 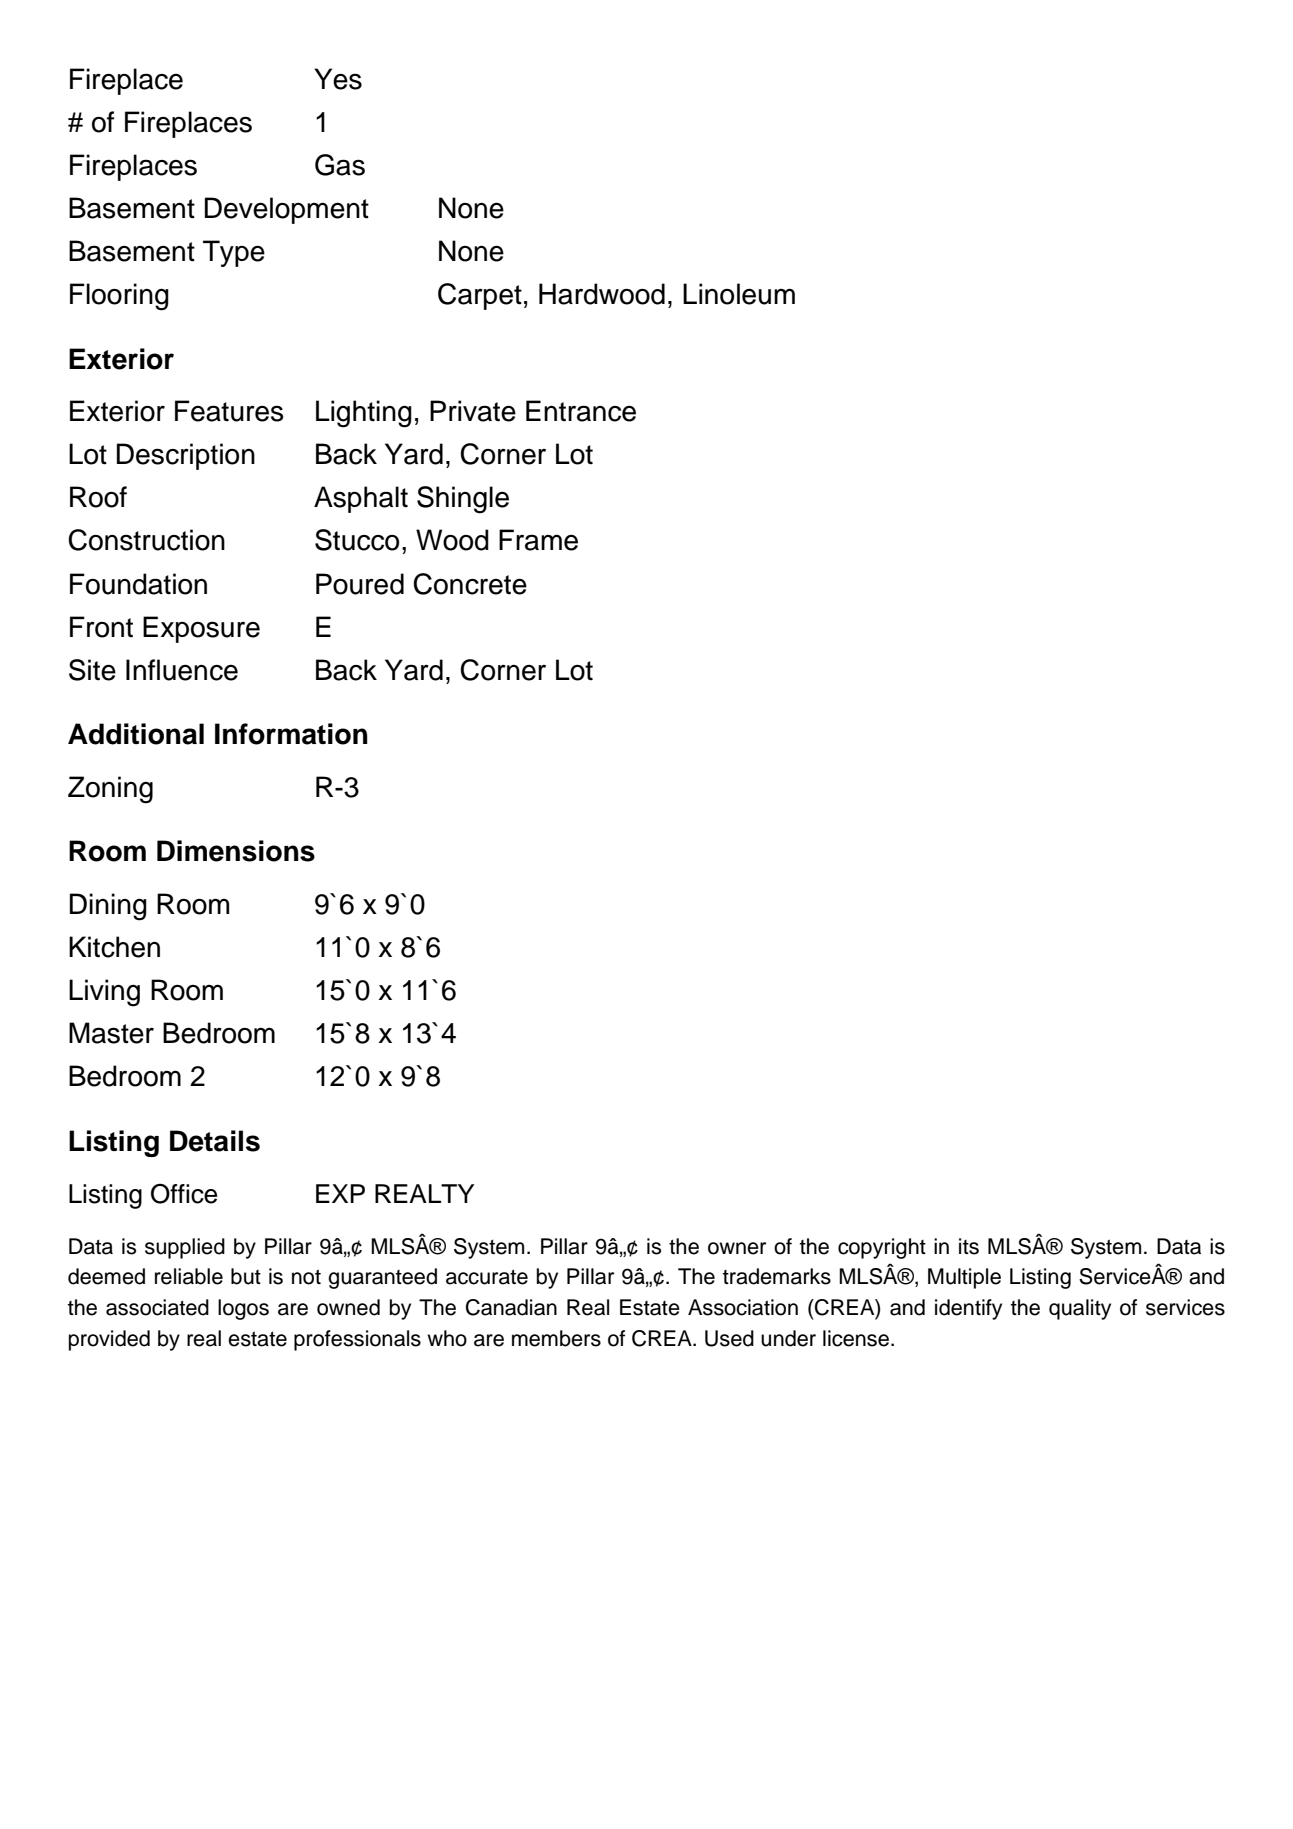 What do you see at coordinates (538, 540) in the screenshot?
I see `Frame` at bounding box center [538, 540].
